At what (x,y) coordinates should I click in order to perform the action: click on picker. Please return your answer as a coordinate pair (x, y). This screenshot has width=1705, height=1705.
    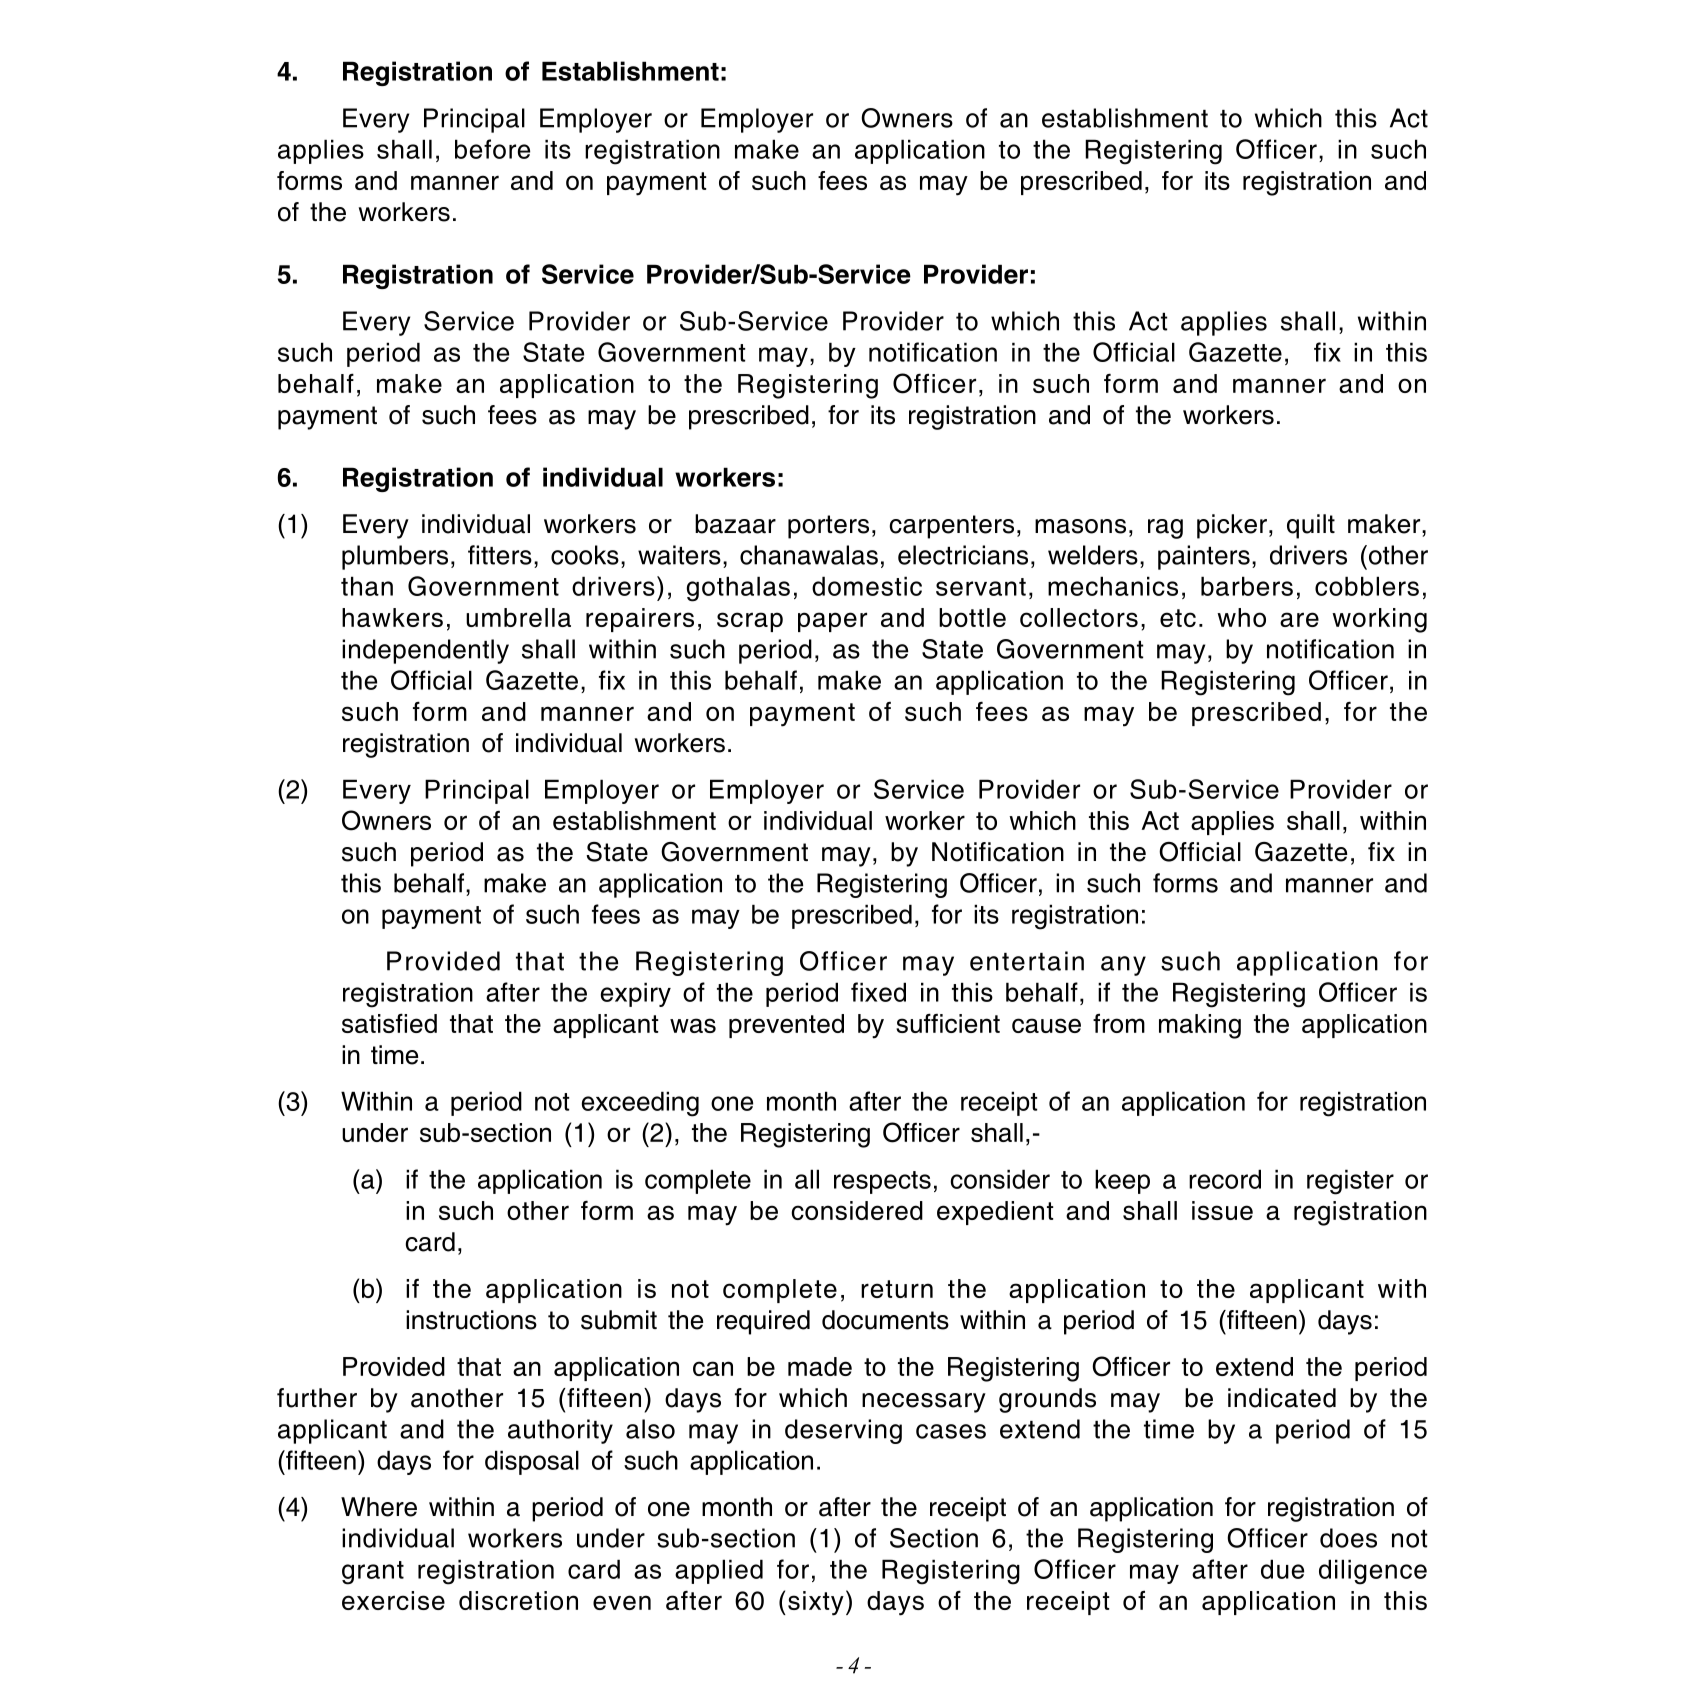
    Looking at the image, I should click on (1232, 526).
